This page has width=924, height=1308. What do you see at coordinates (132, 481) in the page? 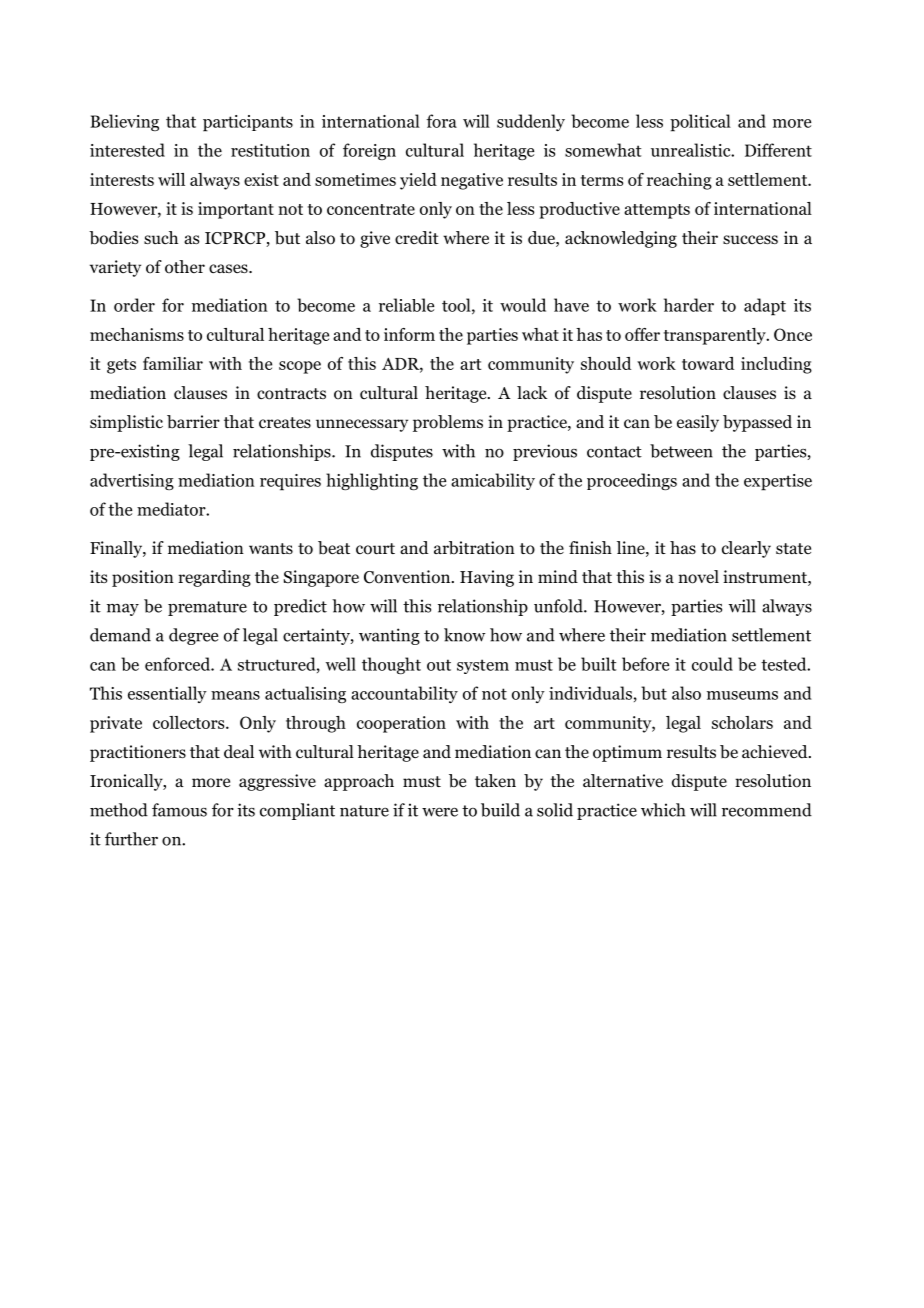
I see `advertising` at bounding box center [132, 481].
